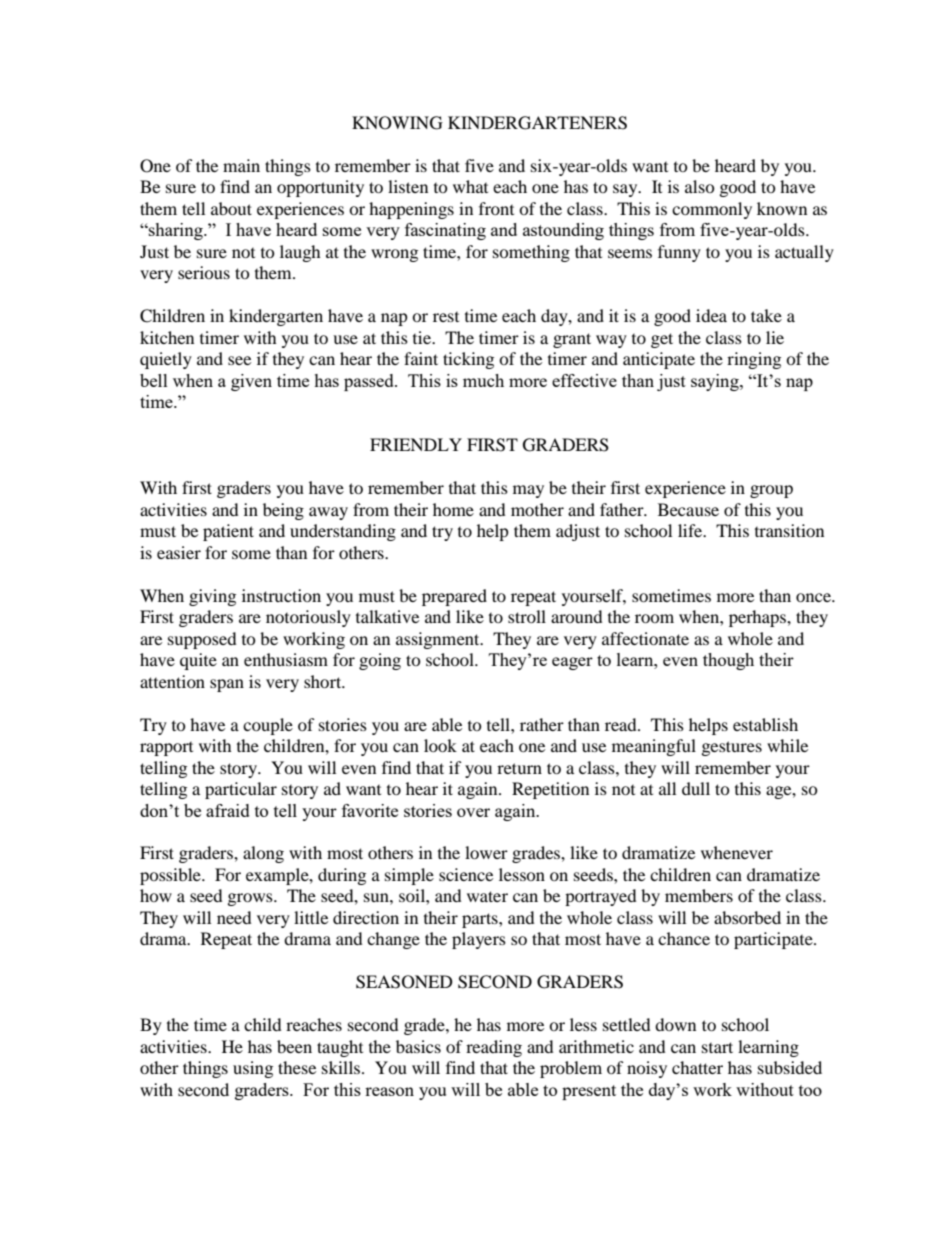 This screenshot has width=952, height=1233. What do you see at coordinates (542, 724) in the screenshot?
I see `rather` at bounding box center [542, 724].
